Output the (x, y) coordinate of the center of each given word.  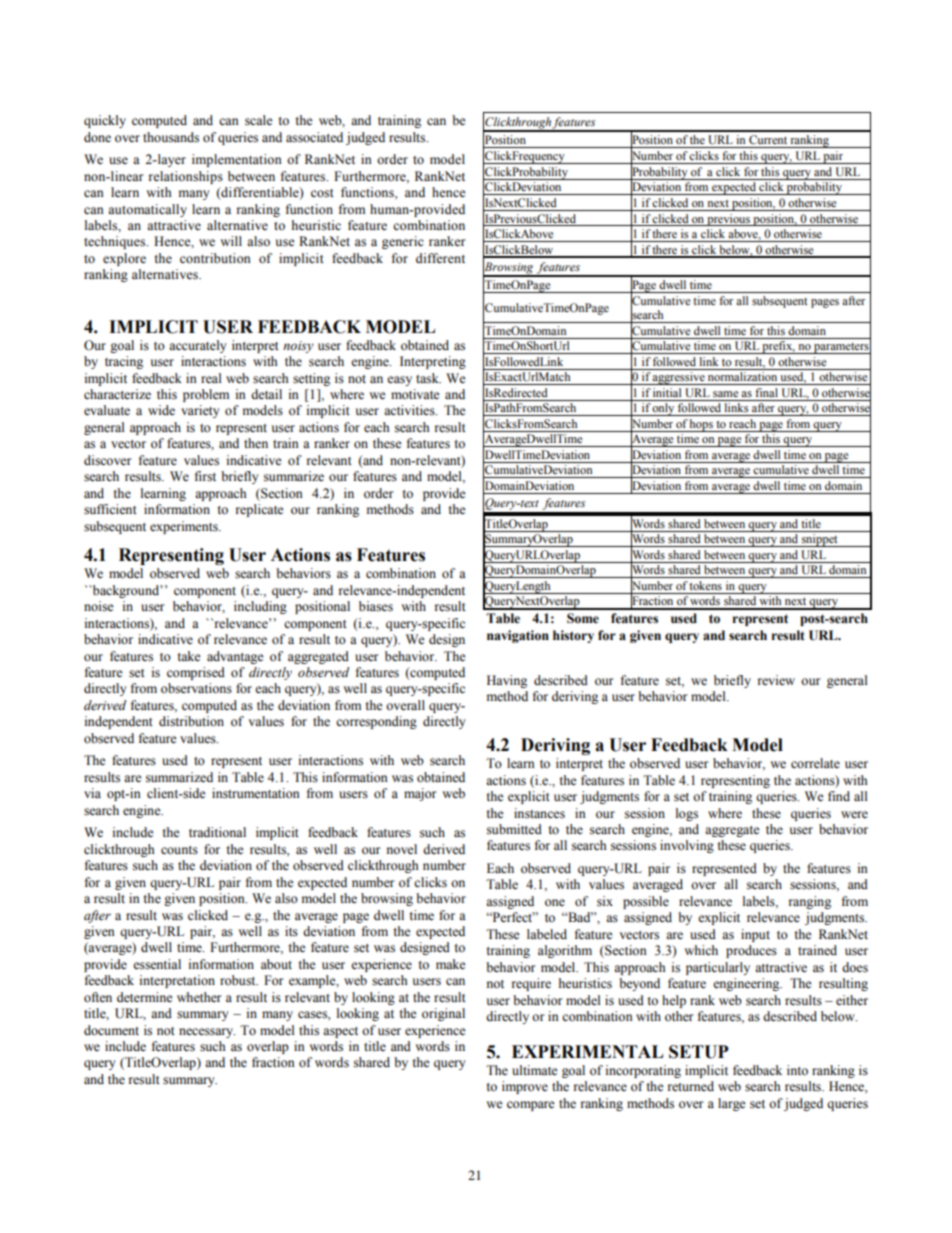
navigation (518, 636)
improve (525, 1087)
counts (179, 850)
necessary (207, 1033)
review (776, 680)
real (211, 378)
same (725, 394)
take (189, 656)
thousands (171, 137)
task (428, 378)
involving (687, 846)
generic (403, 242)
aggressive (679, 378)
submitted (514, 829)
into (797, 1070)
